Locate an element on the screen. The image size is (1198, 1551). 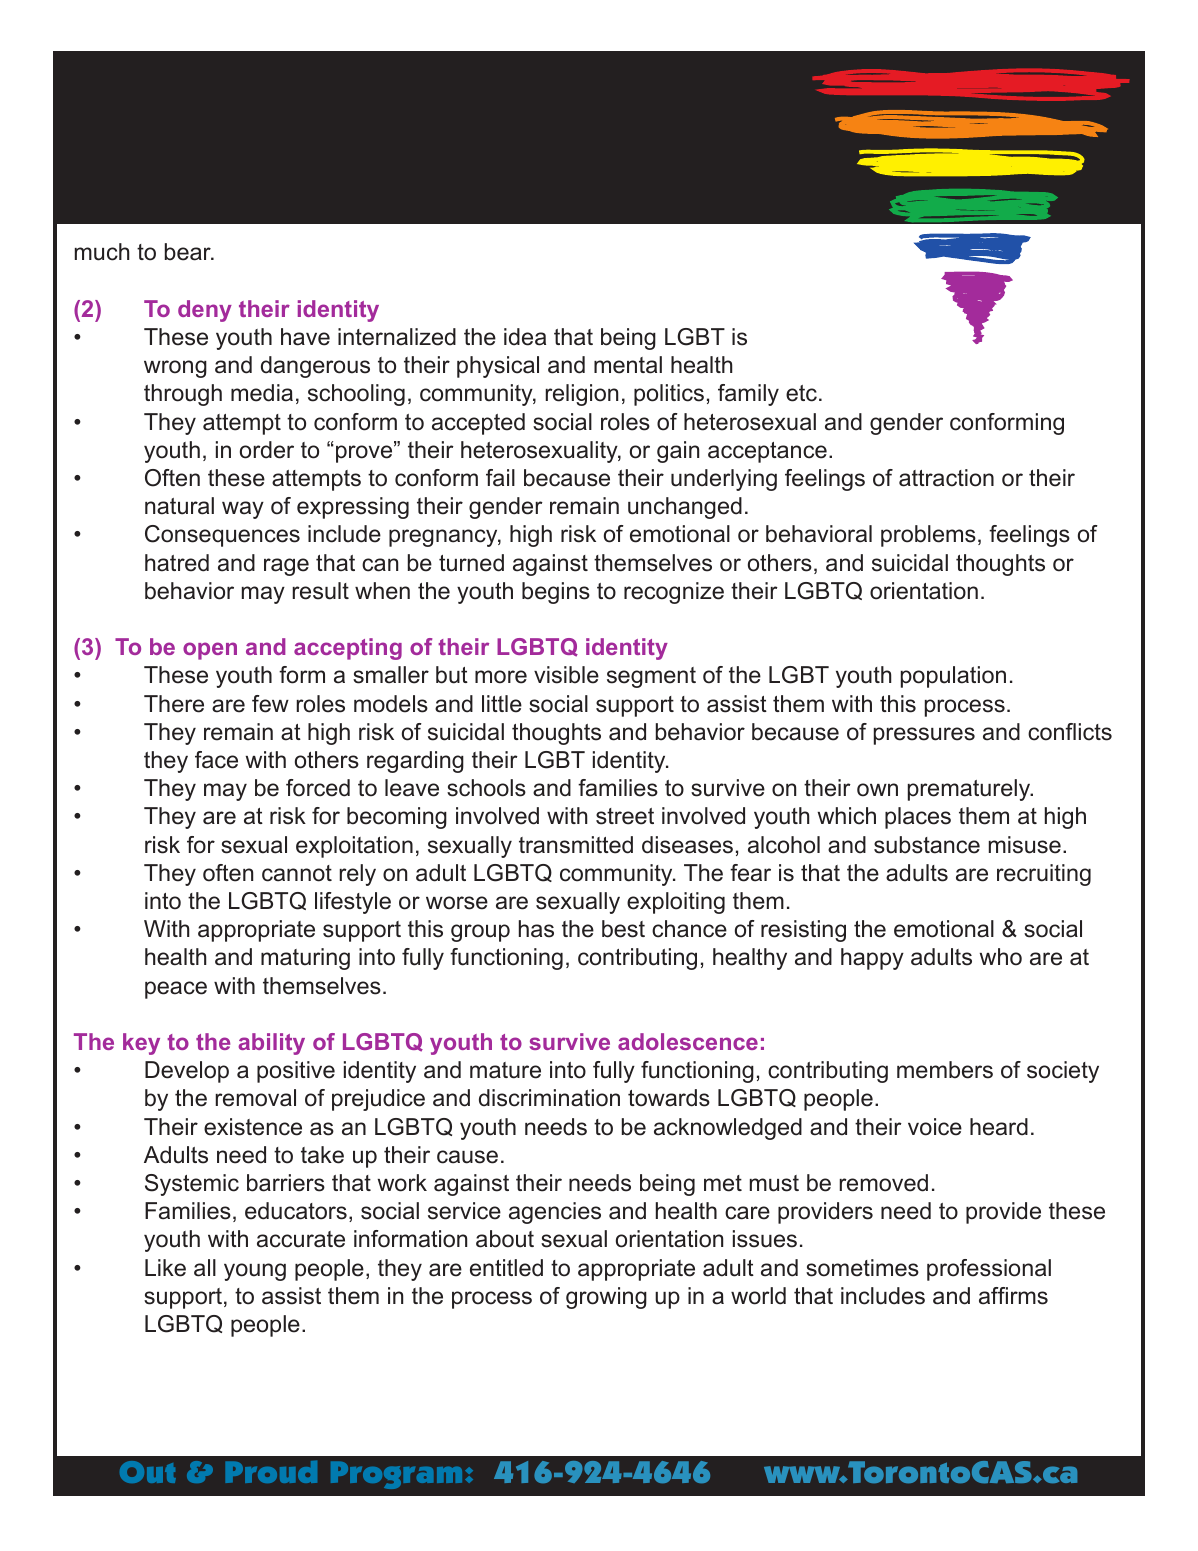
Proud is located at coordinates (271, 1472).
